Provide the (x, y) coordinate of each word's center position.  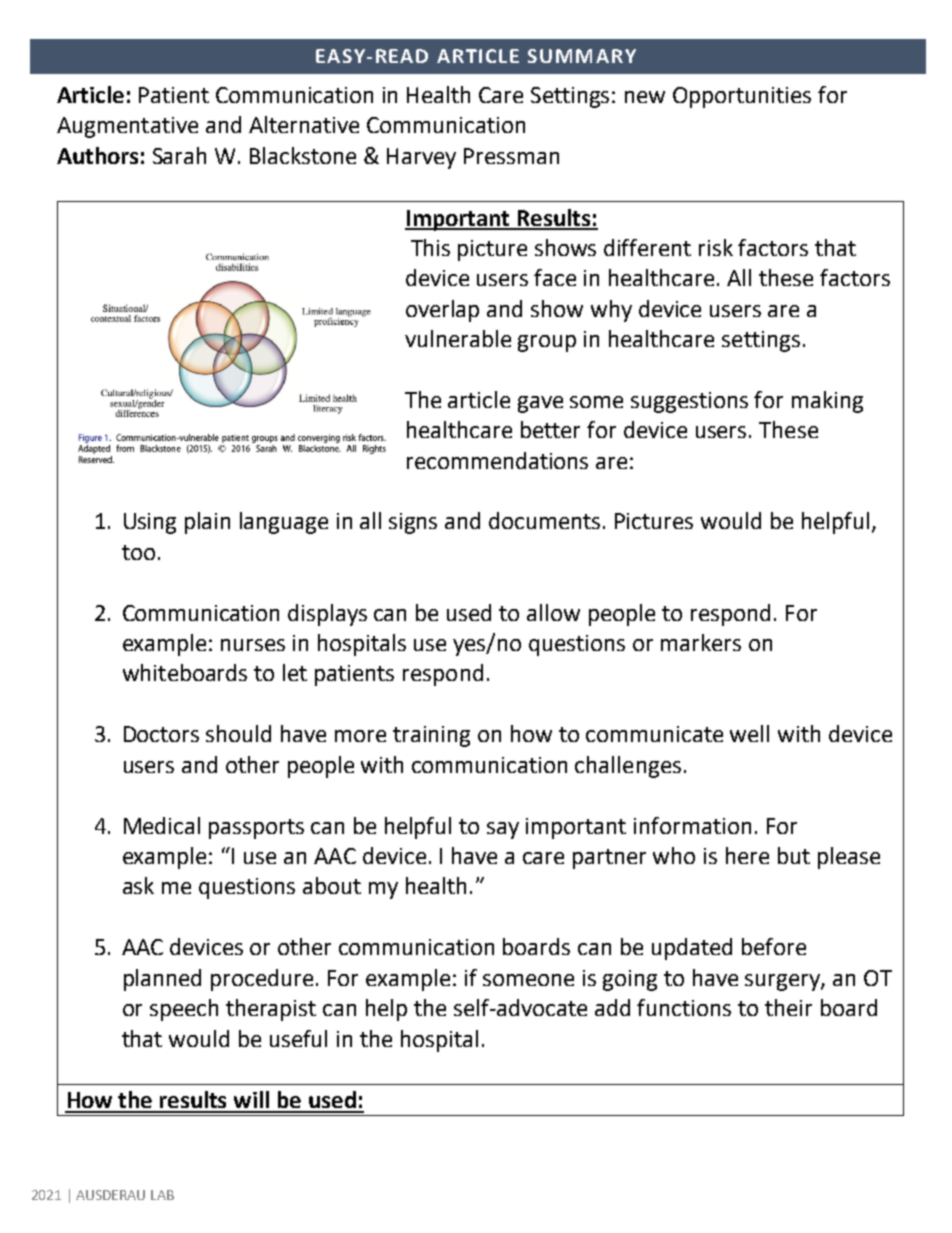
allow (553, 612)
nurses (253, 645)
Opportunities (742, 97)
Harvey (421, 158)
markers (701, 642)
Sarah (179, 155)
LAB (162, 1195)
